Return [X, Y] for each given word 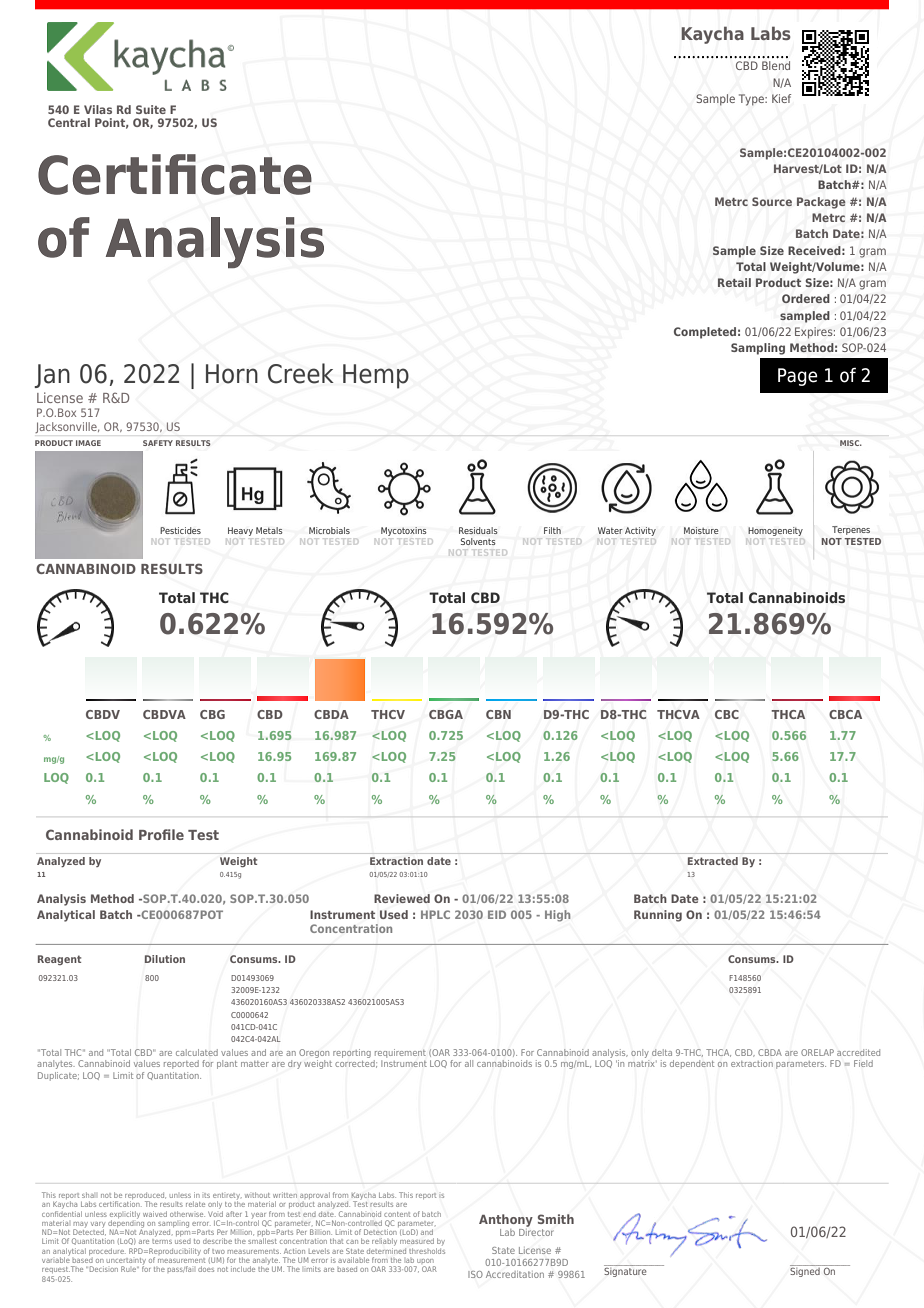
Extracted [713, 861]
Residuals [478, 530]
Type [752, 100]
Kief [781, 98]
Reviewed [402, 898]
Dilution [165, 959]
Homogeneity [775, 531]
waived [155, 1214]
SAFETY [158, 443]
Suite [151, 109]
